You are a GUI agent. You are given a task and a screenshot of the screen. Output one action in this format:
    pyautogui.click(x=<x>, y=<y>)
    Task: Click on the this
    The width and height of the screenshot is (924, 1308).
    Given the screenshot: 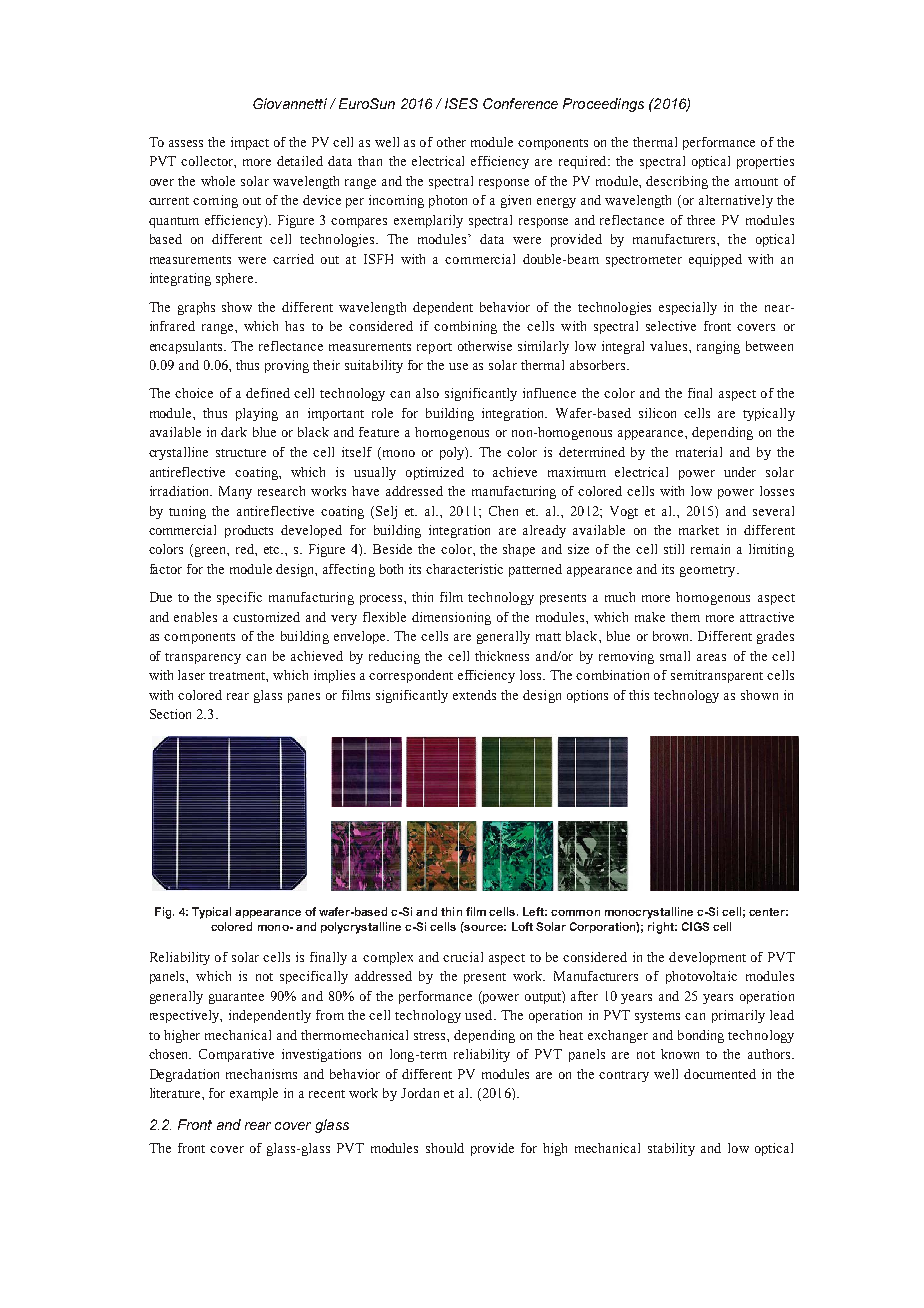 What is the action you would take?
    pyautogui.click(x=639, y=695)
